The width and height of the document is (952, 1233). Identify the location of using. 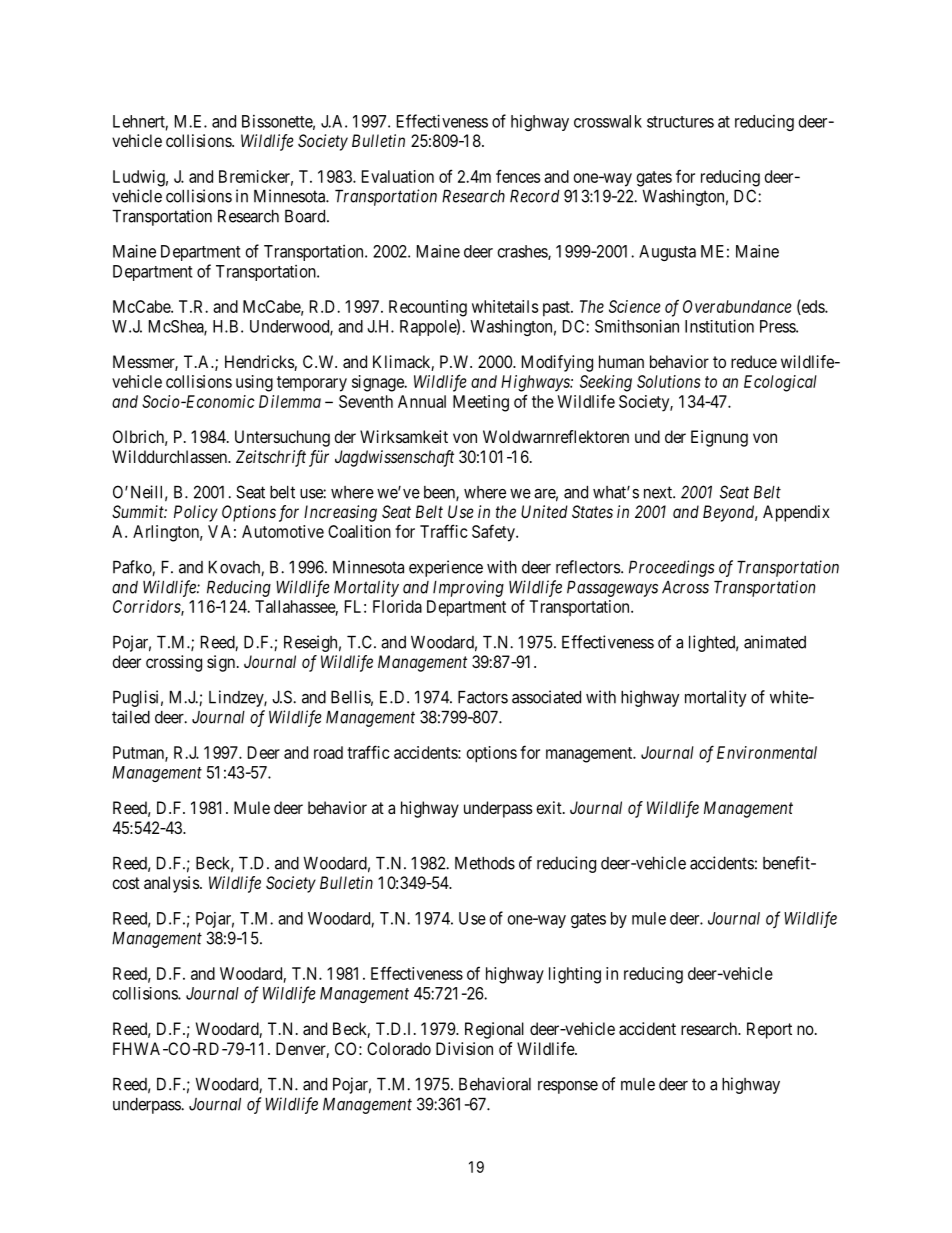
(254, 383).
